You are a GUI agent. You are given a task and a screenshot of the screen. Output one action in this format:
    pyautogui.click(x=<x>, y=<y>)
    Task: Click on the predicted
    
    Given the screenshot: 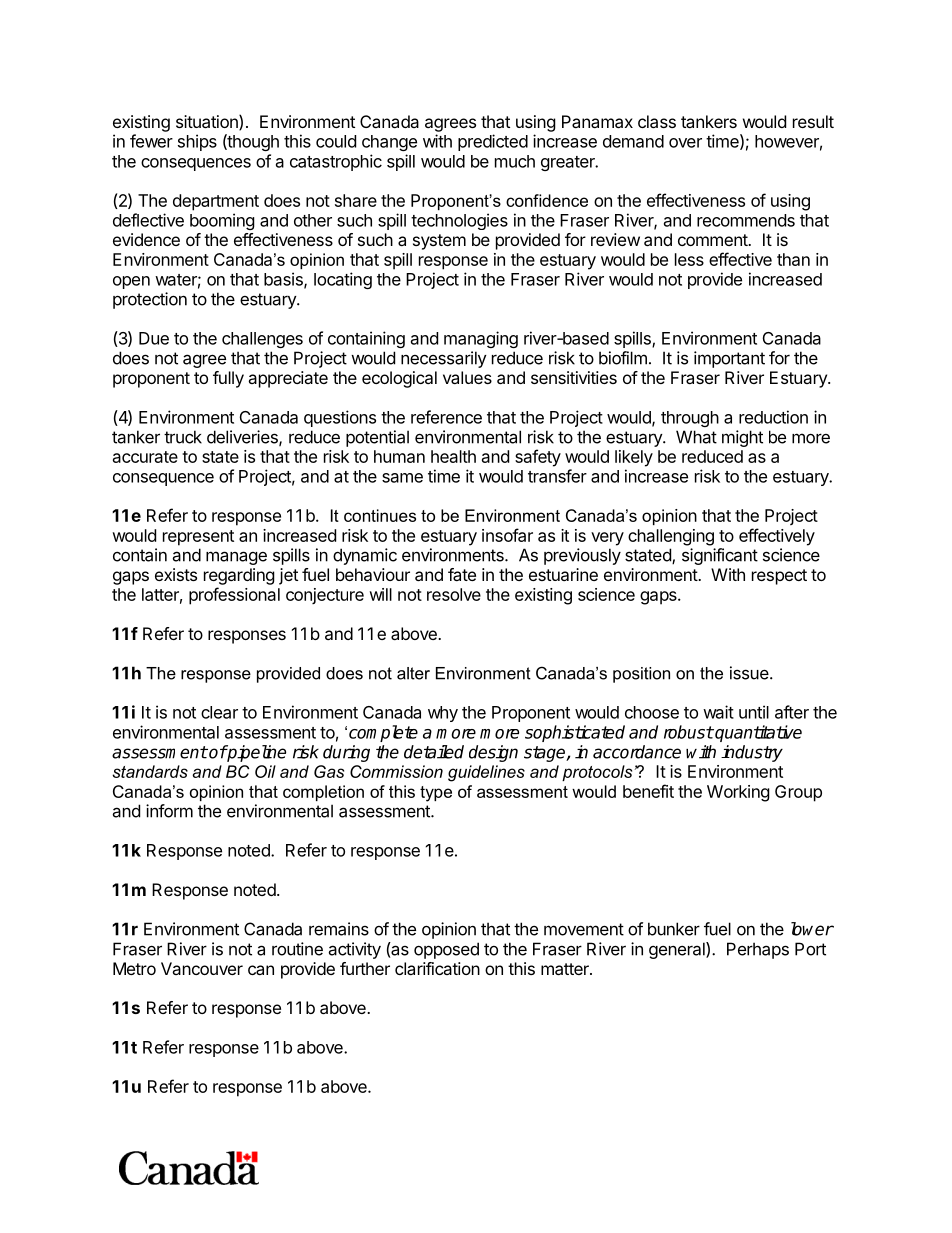 What is the action you would take?
    pyautogui.click(x=493, y=142)
